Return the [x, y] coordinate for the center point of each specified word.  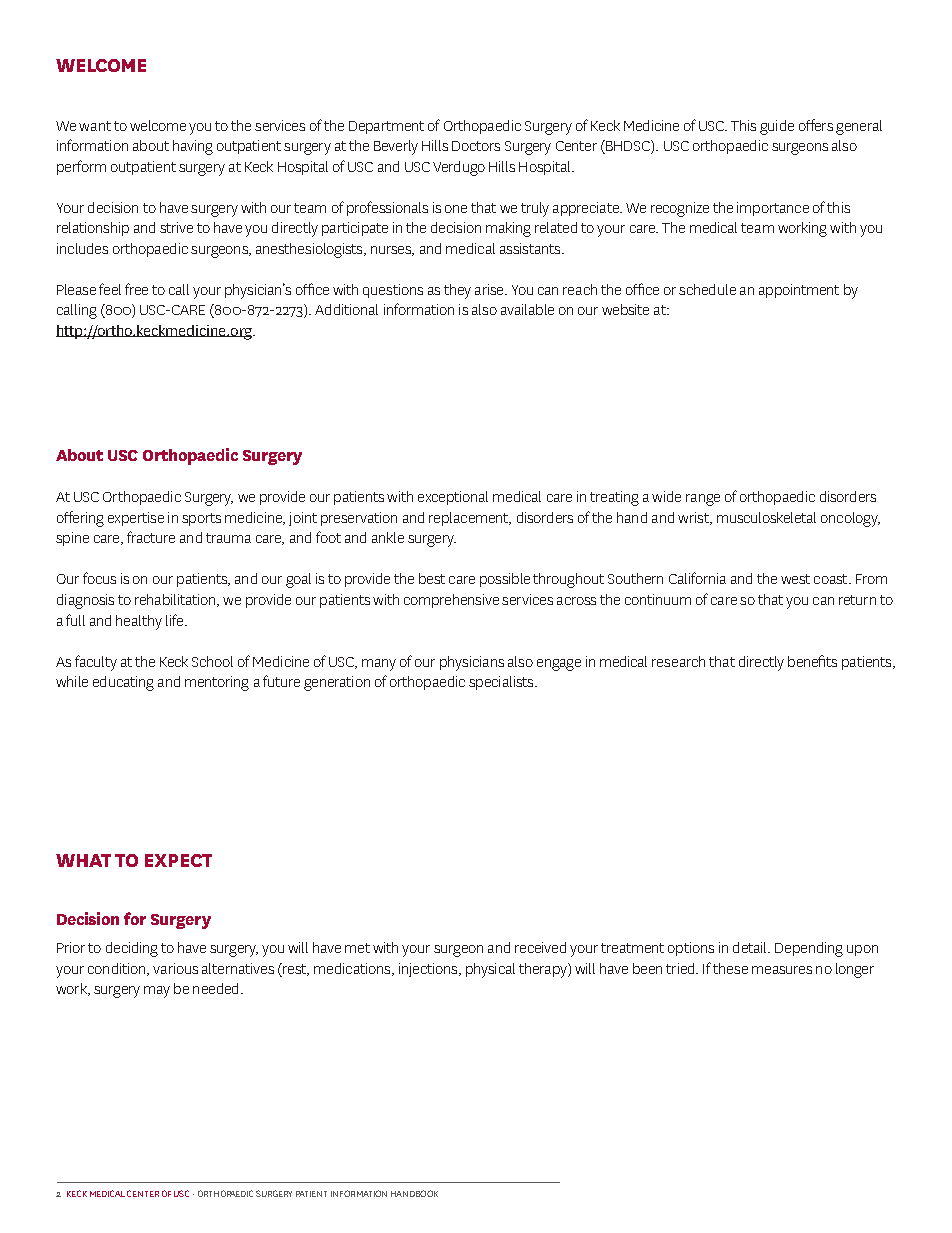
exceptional [453, 498]
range [703, 500]
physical [490, 970]
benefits [812, 661]
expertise [136, 519]
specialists [502, 683]
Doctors [476, 146]
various [175, 968]
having [193, 147]
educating [123, 683]
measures [782, 970]
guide [777, 127]
